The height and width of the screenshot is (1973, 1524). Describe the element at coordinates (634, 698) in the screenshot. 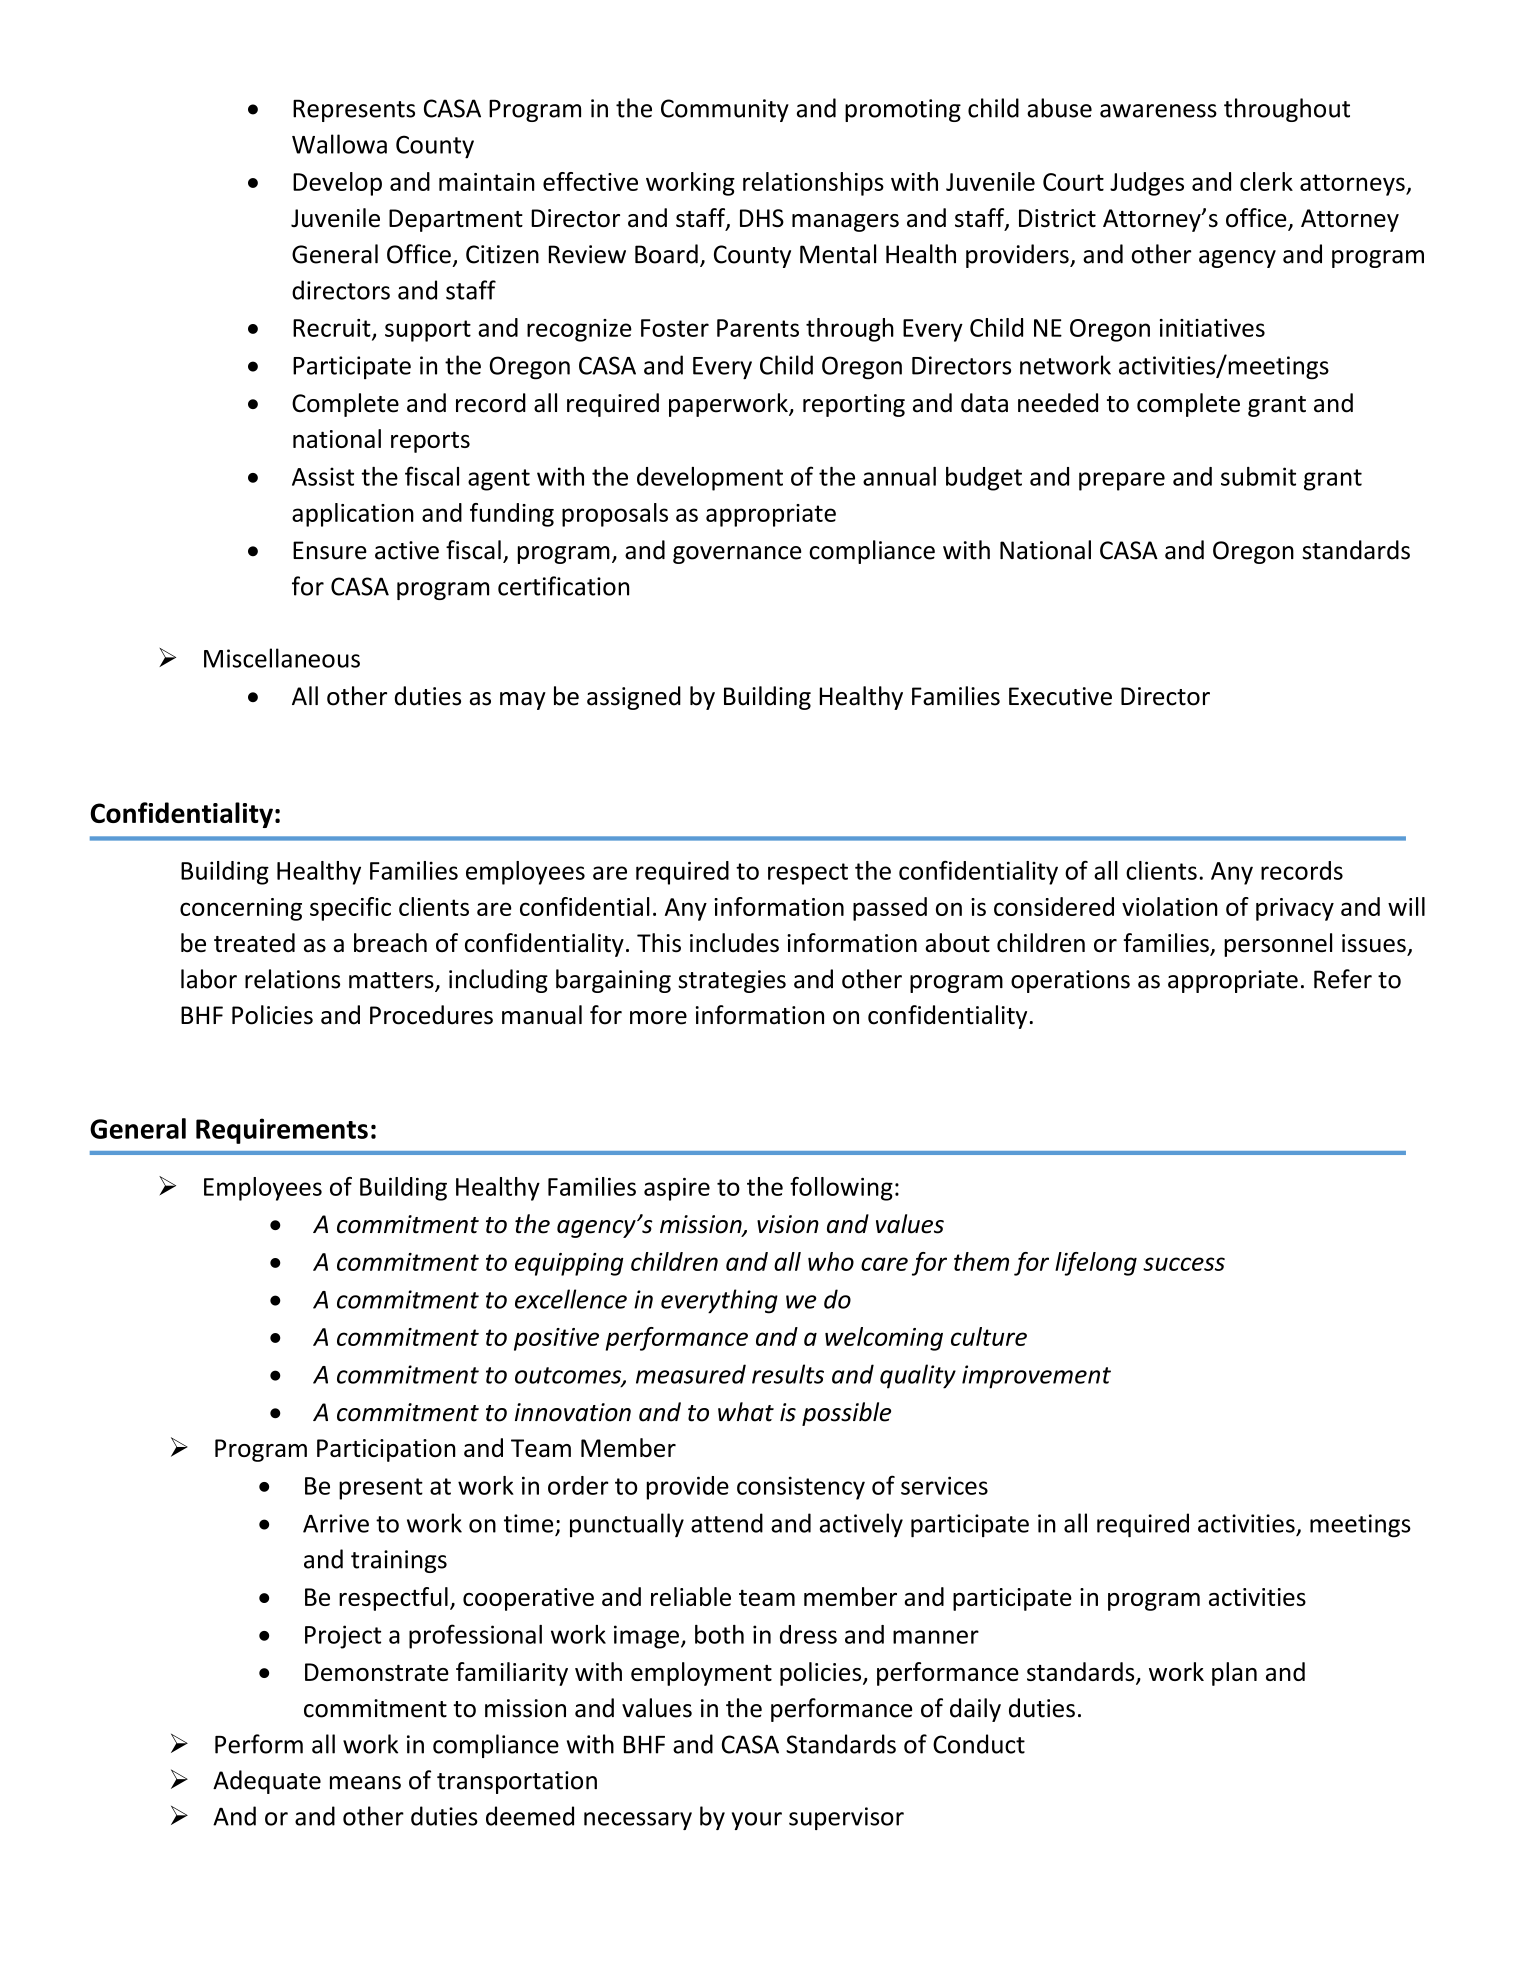

I see `assigned` at that location.
